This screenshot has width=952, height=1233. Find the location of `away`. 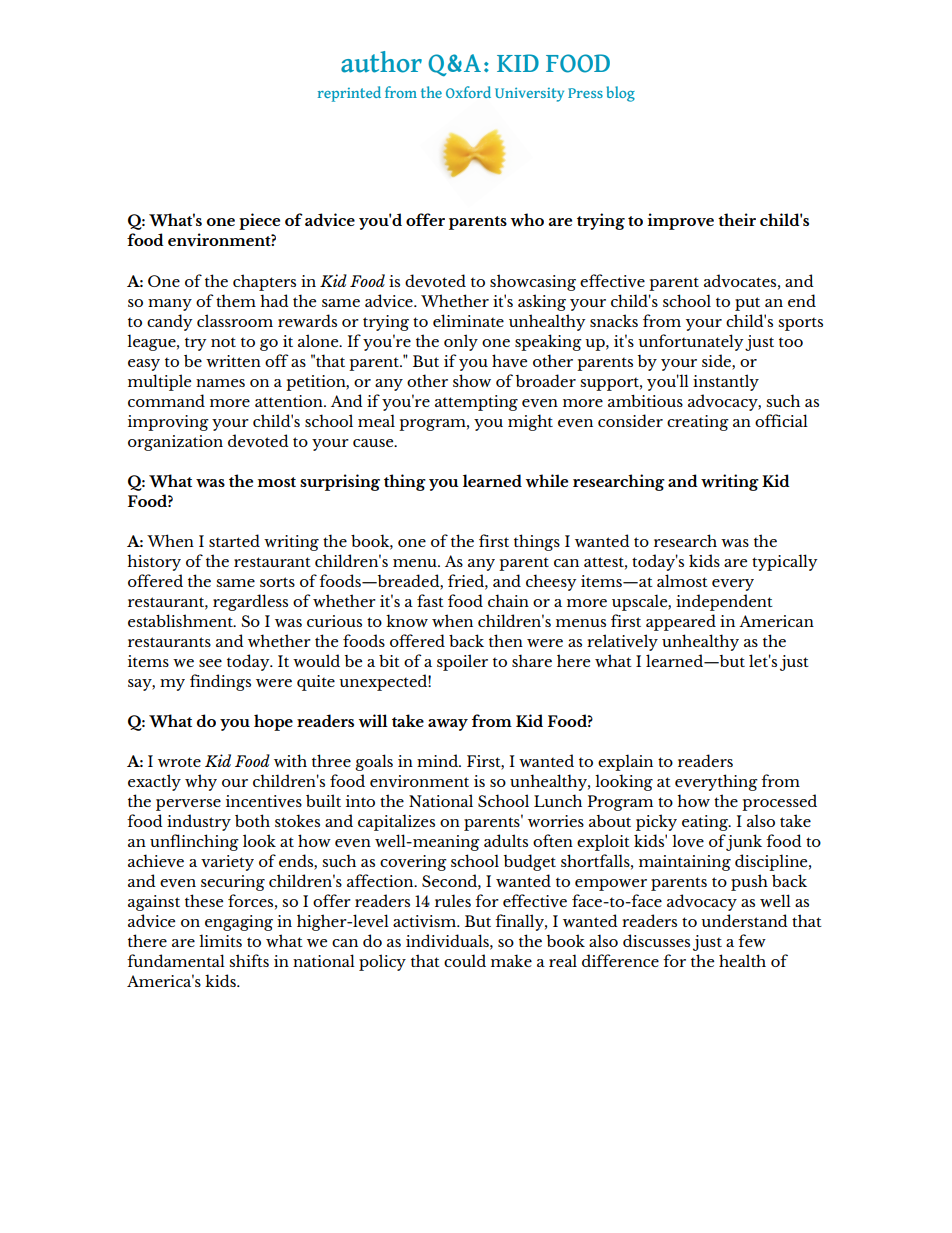

away is located at coordinates (448, 725).
